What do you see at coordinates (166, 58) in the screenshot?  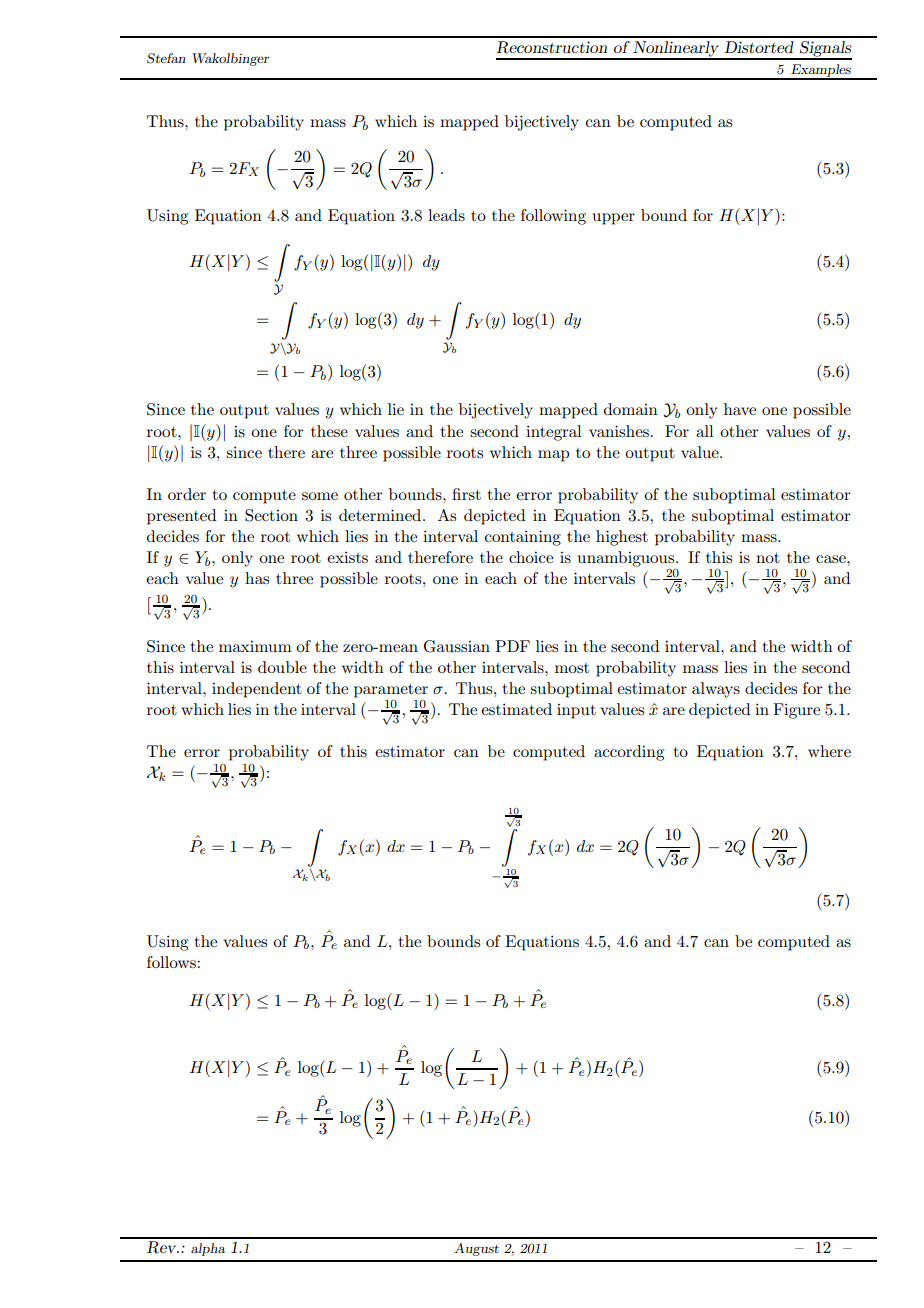 I see `Stefan` at bounding box center [166, 58].
